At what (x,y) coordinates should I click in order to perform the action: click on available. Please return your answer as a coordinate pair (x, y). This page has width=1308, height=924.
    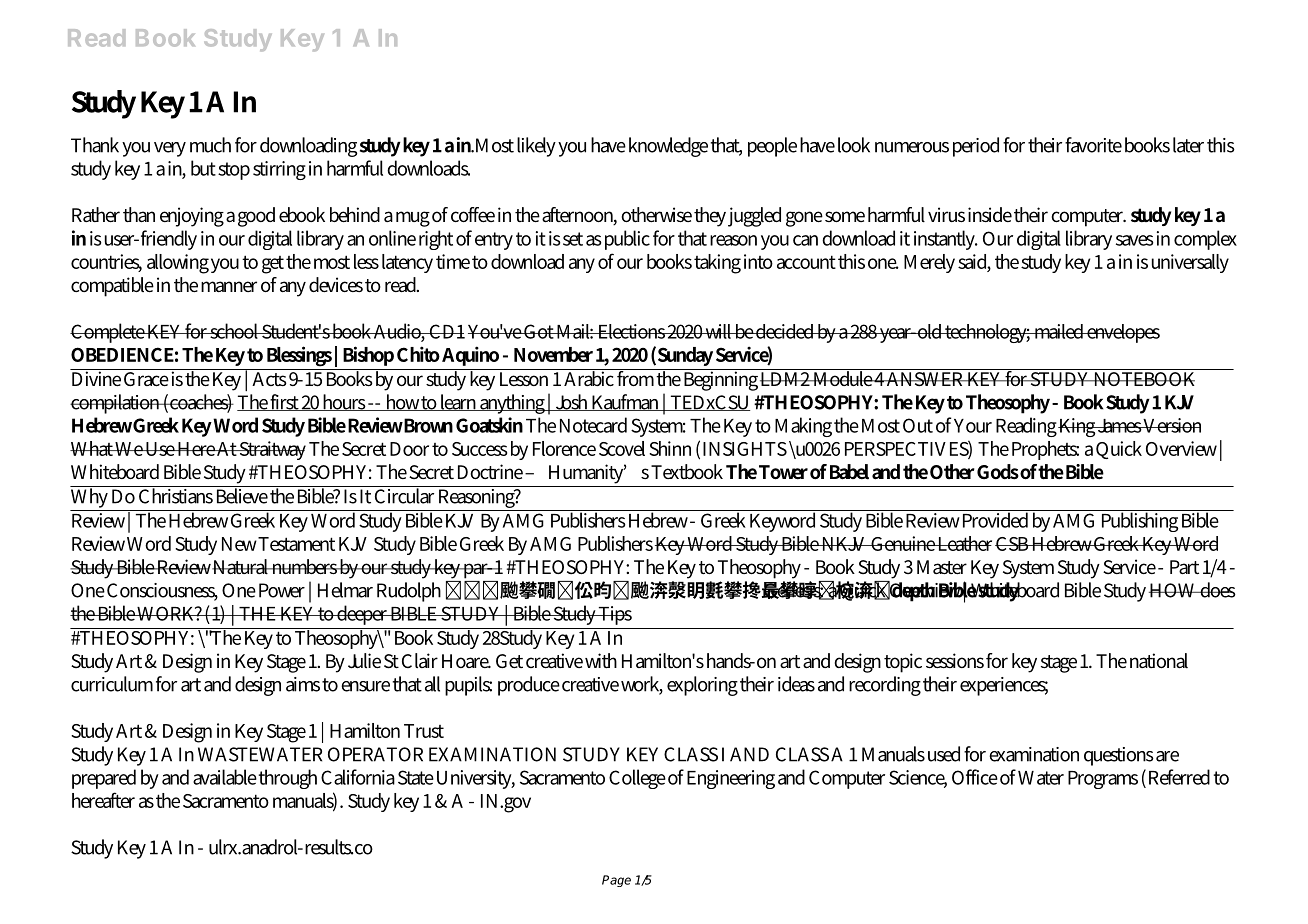
    Looking at the image, I should click on (225, 777).
